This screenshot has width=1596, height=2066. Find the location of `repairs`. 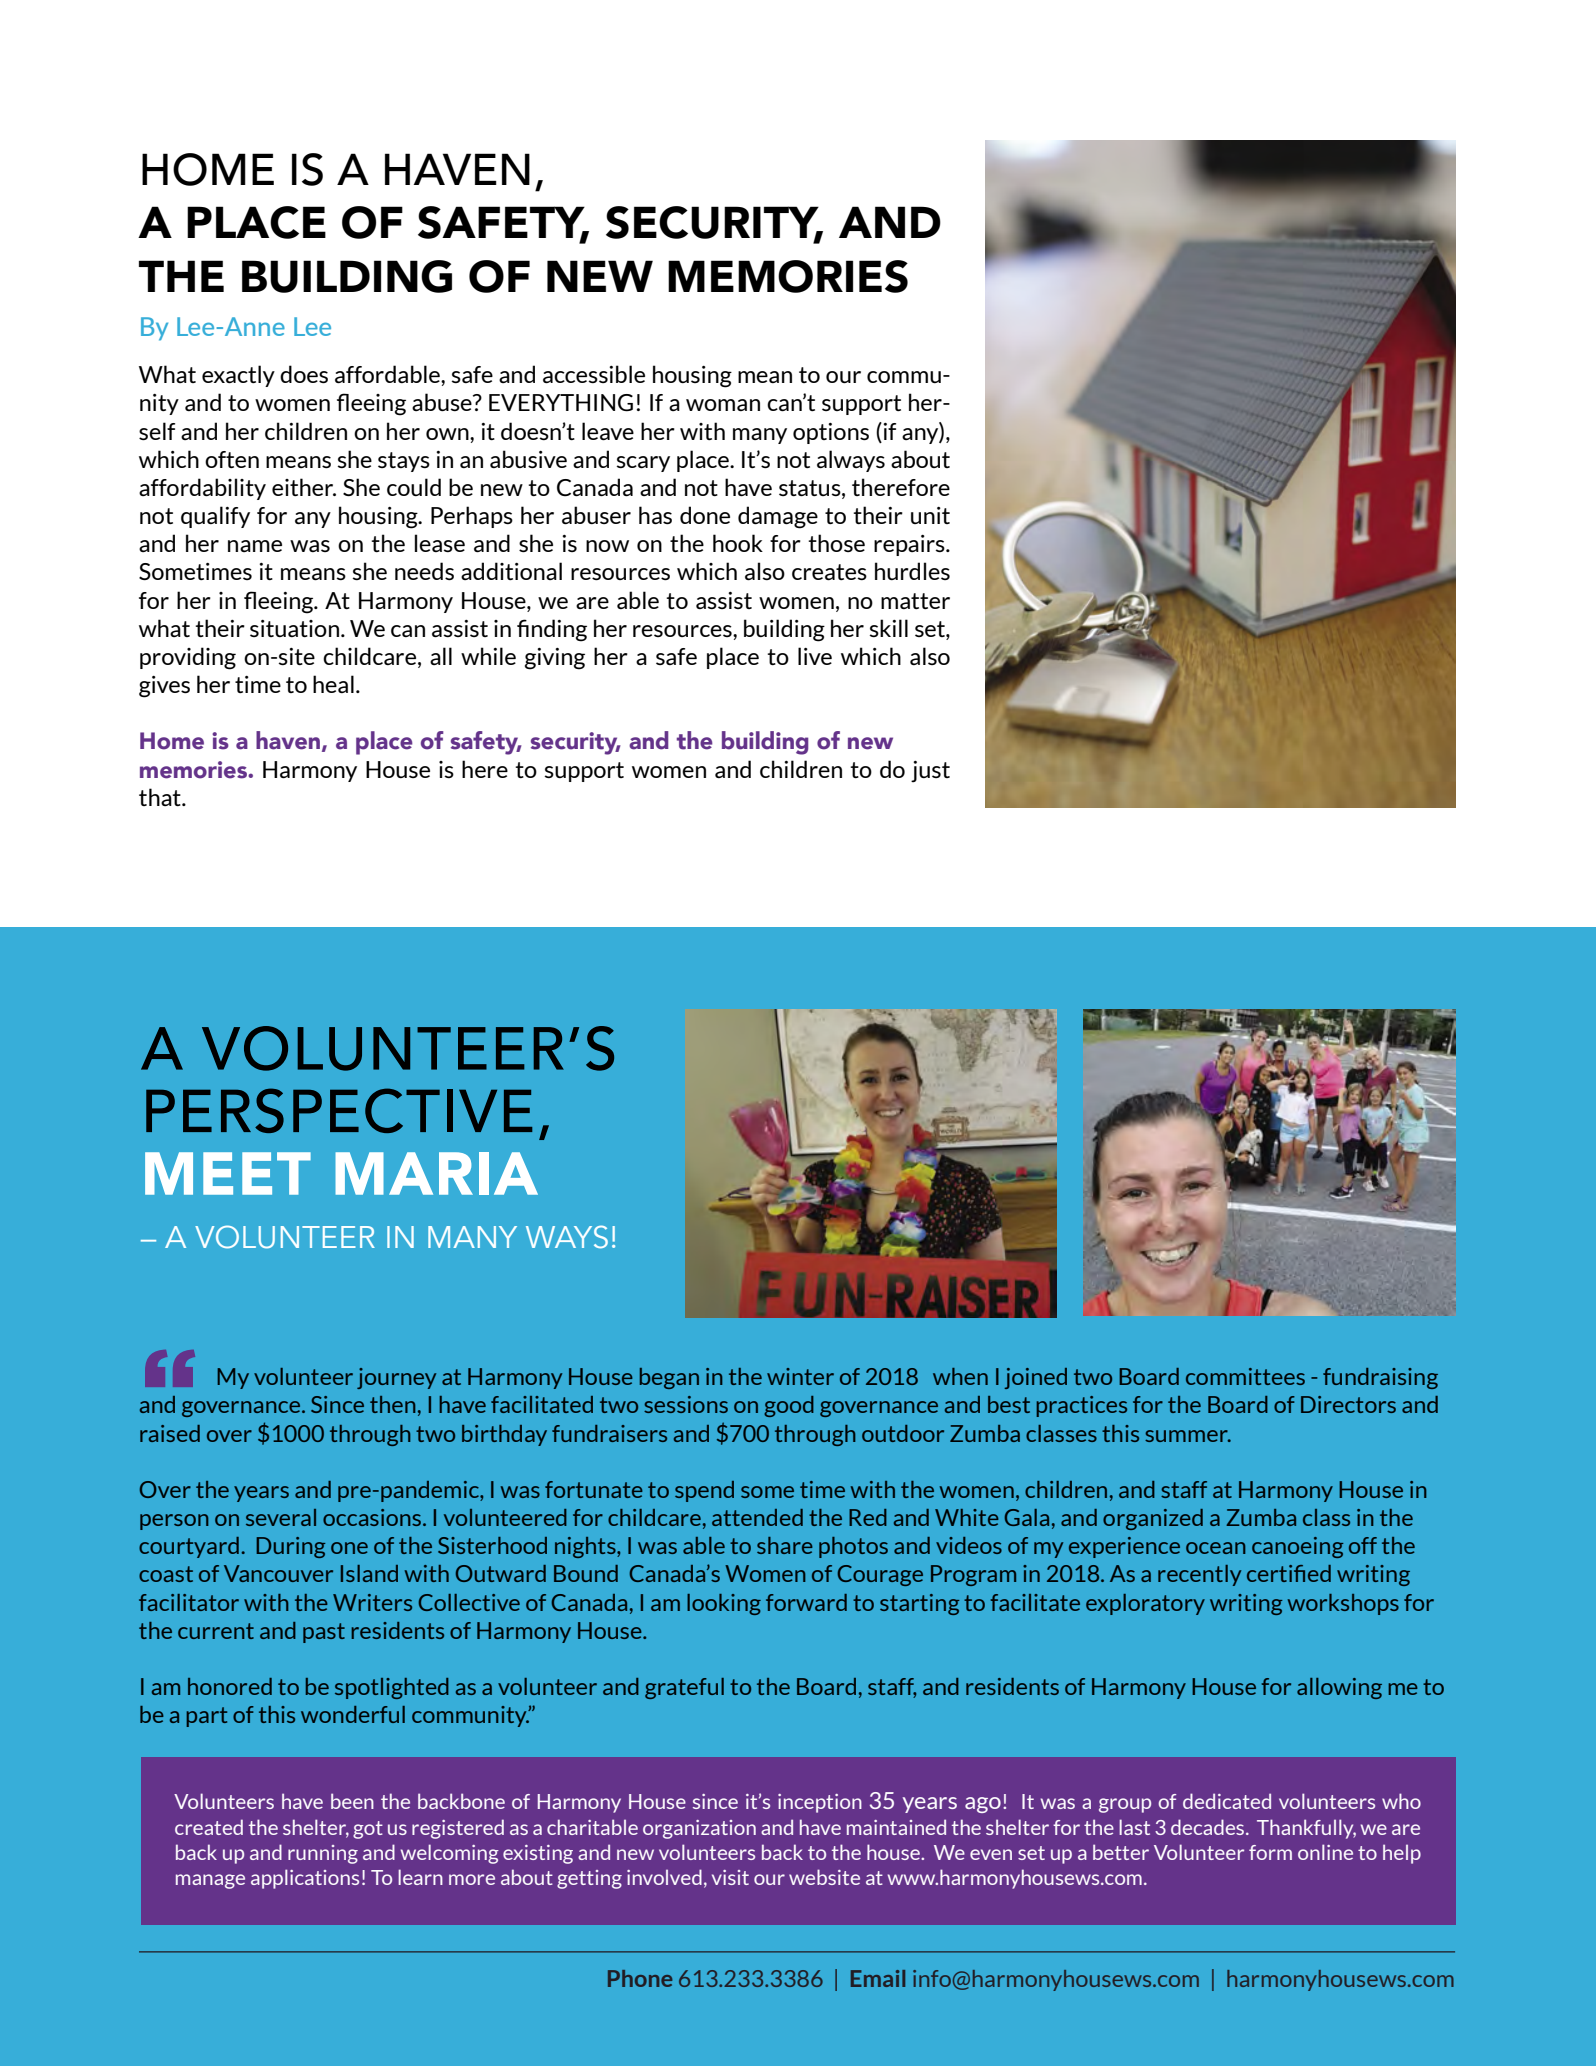

repairs is located at coordinates (910, 545).
